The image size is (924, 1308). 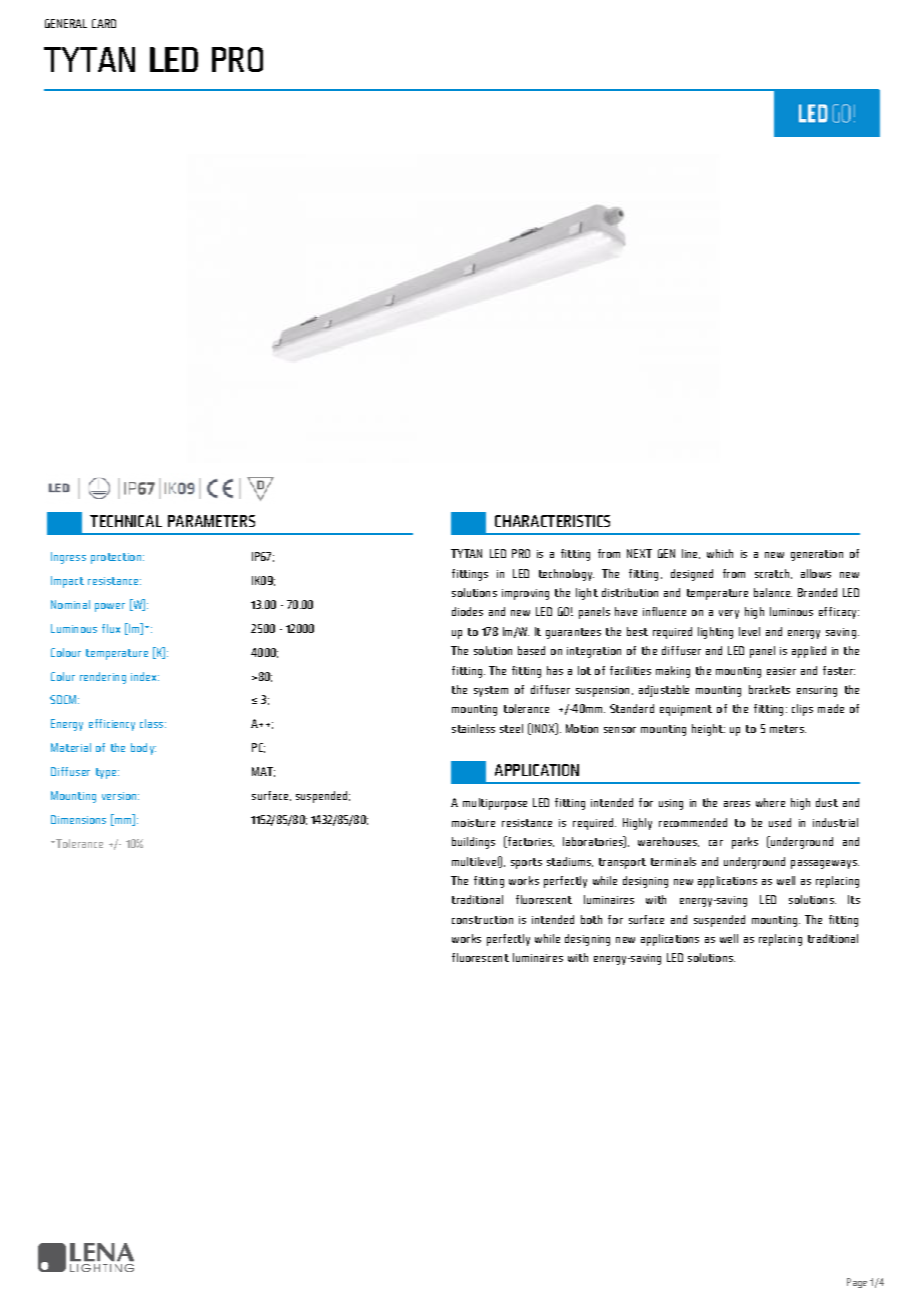 What do you see at coordinates (104, 23) in the screenshot?
I see `CARD` at bounding box center [104, 23].
